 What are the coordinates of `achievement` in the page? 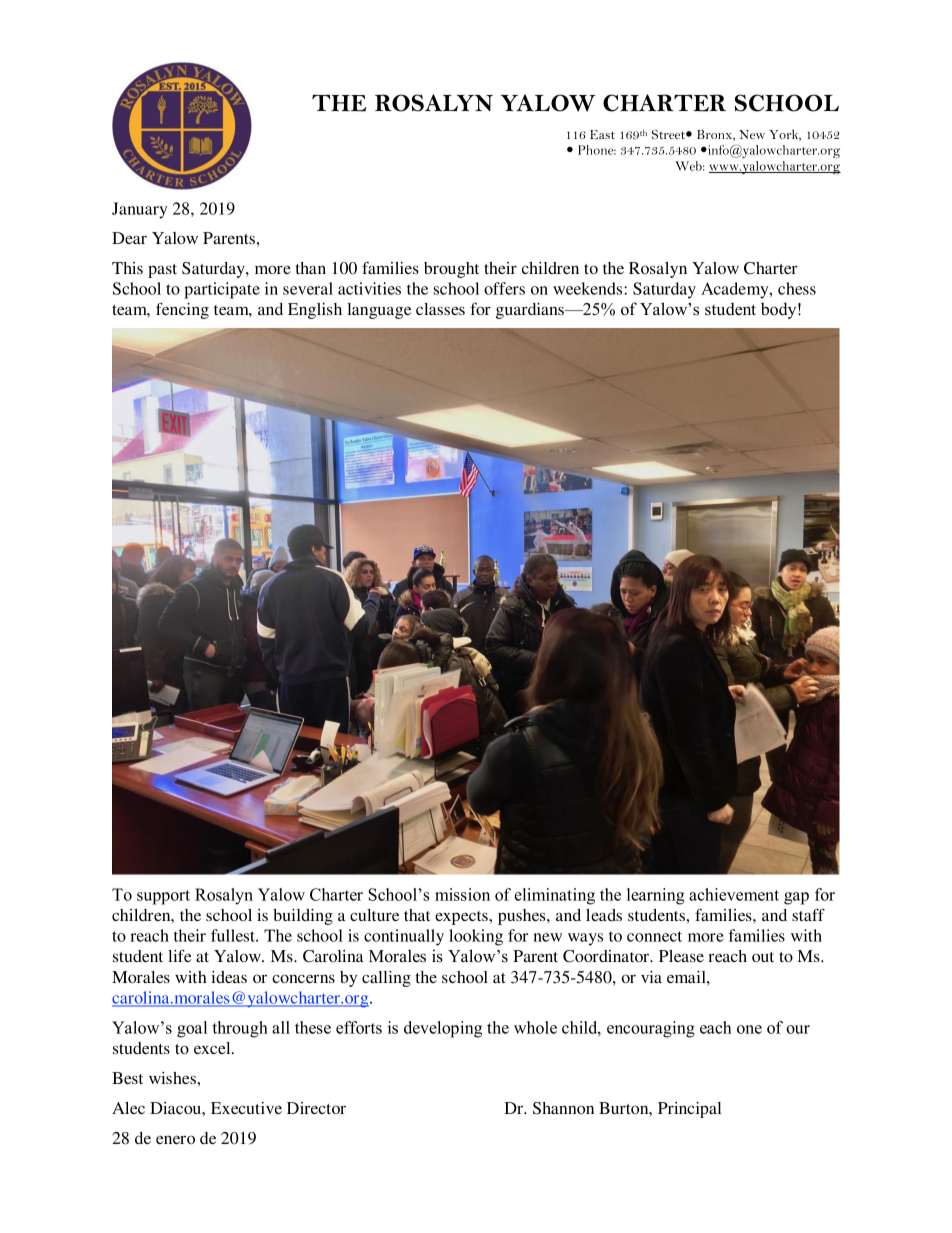 It's located at (734, 894).
